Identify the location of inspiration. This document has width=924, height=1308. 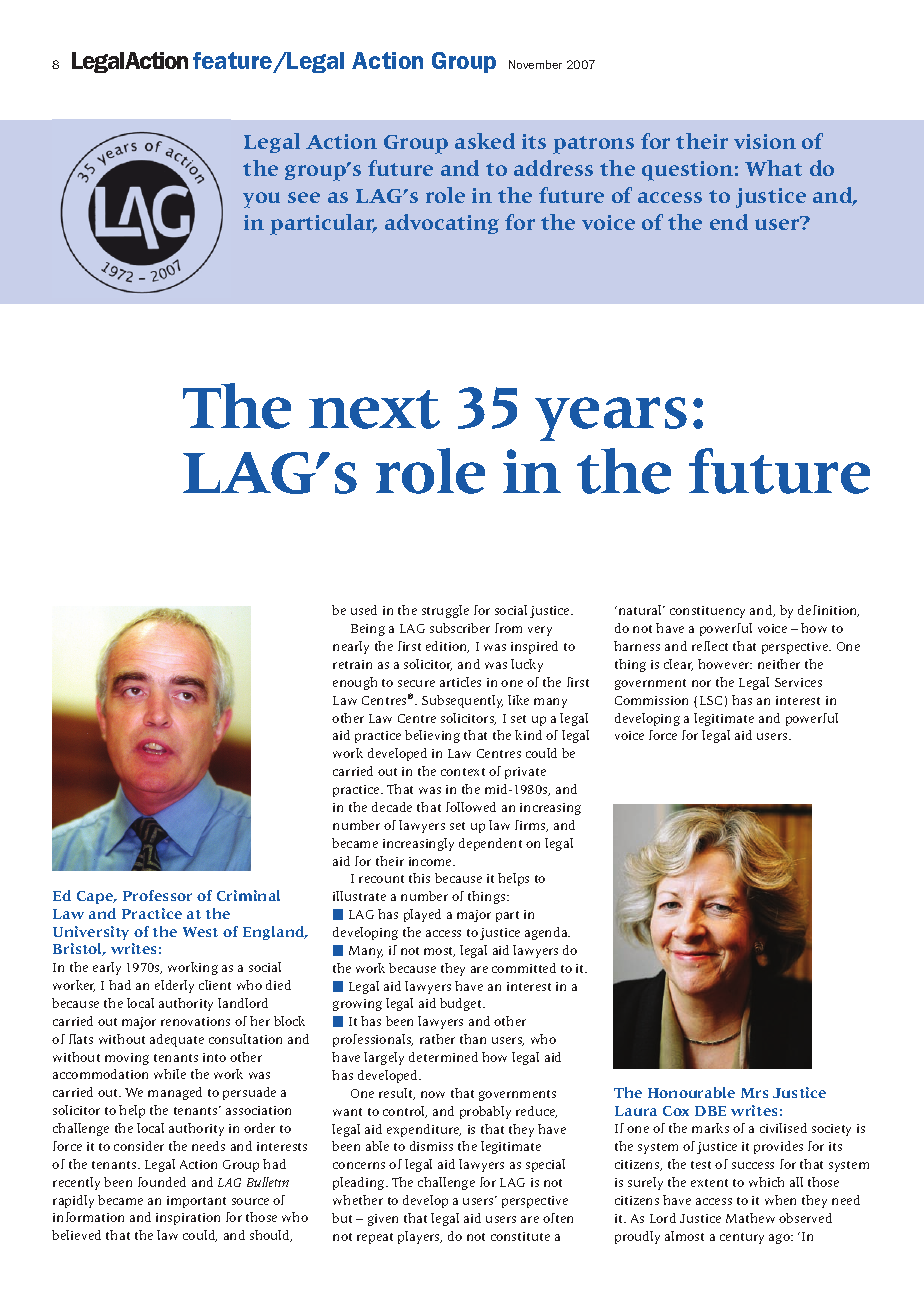
(188, 1219).
